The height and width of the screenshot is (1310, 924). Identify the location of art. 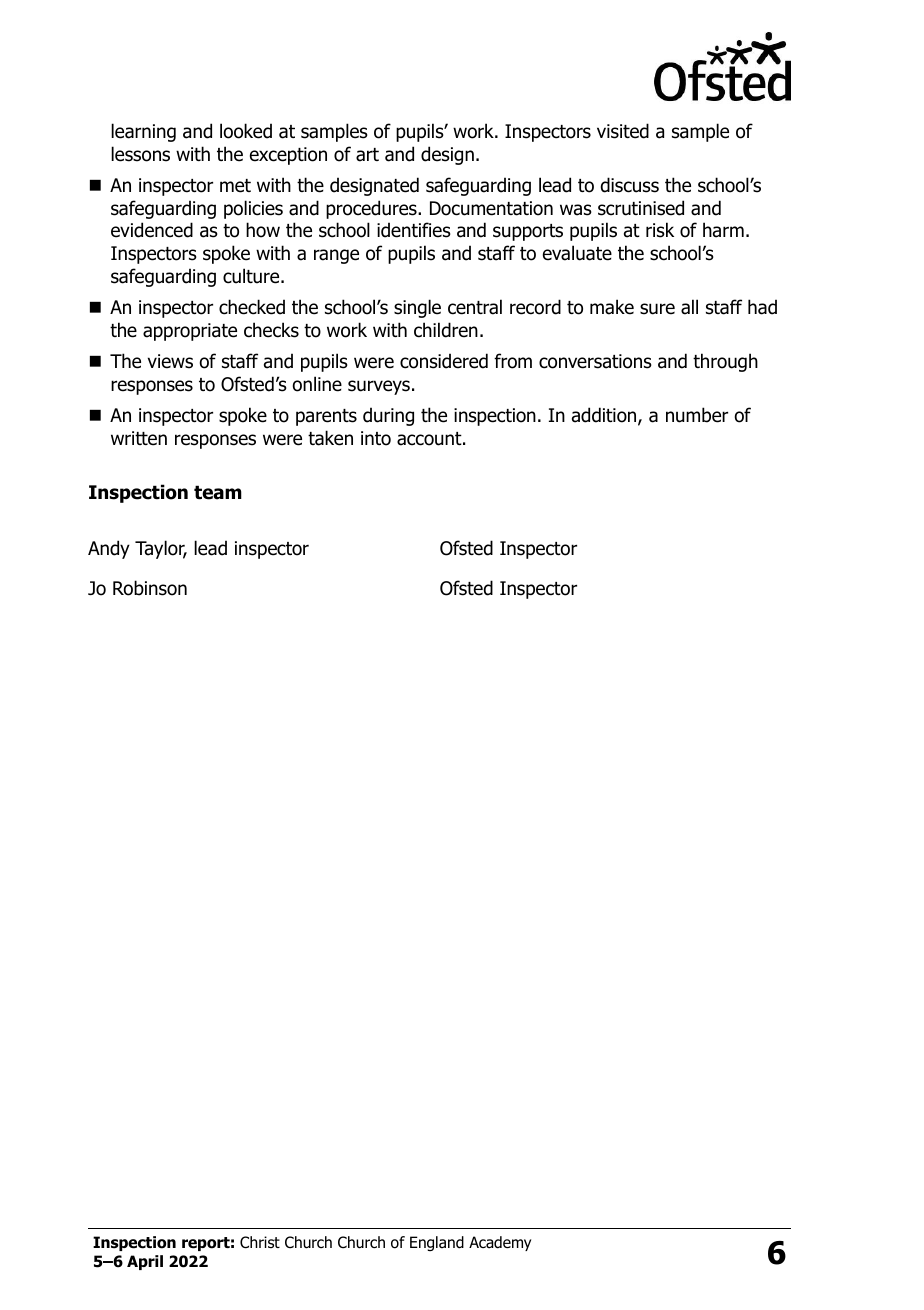
(367, 155).
